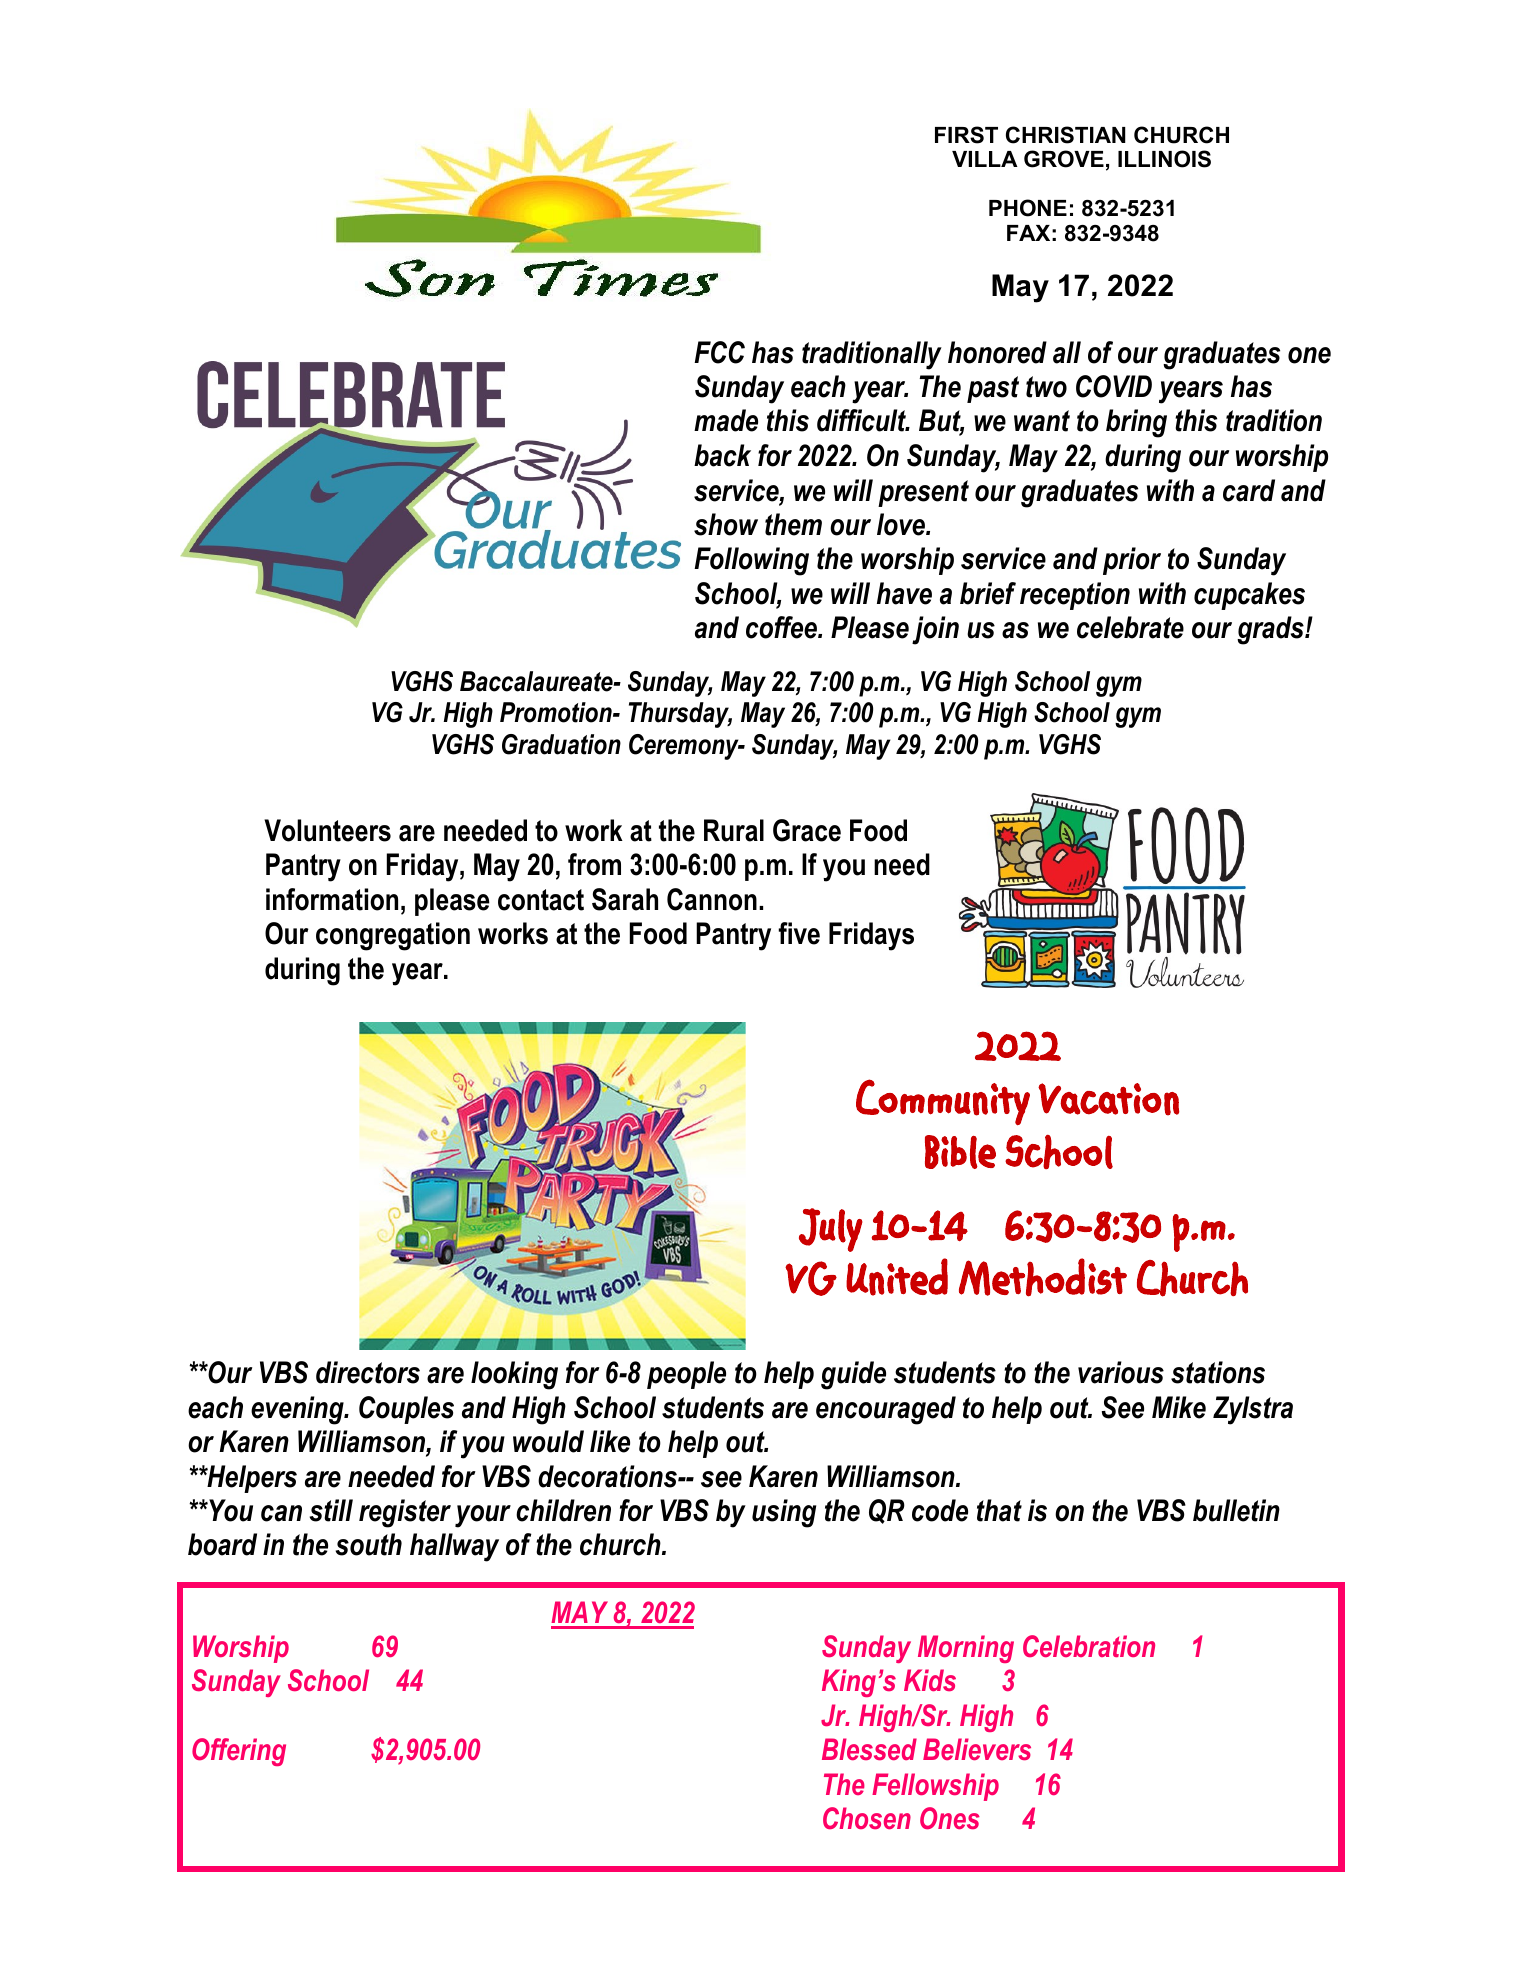  I want to click on coffee, so click(782, 627).
